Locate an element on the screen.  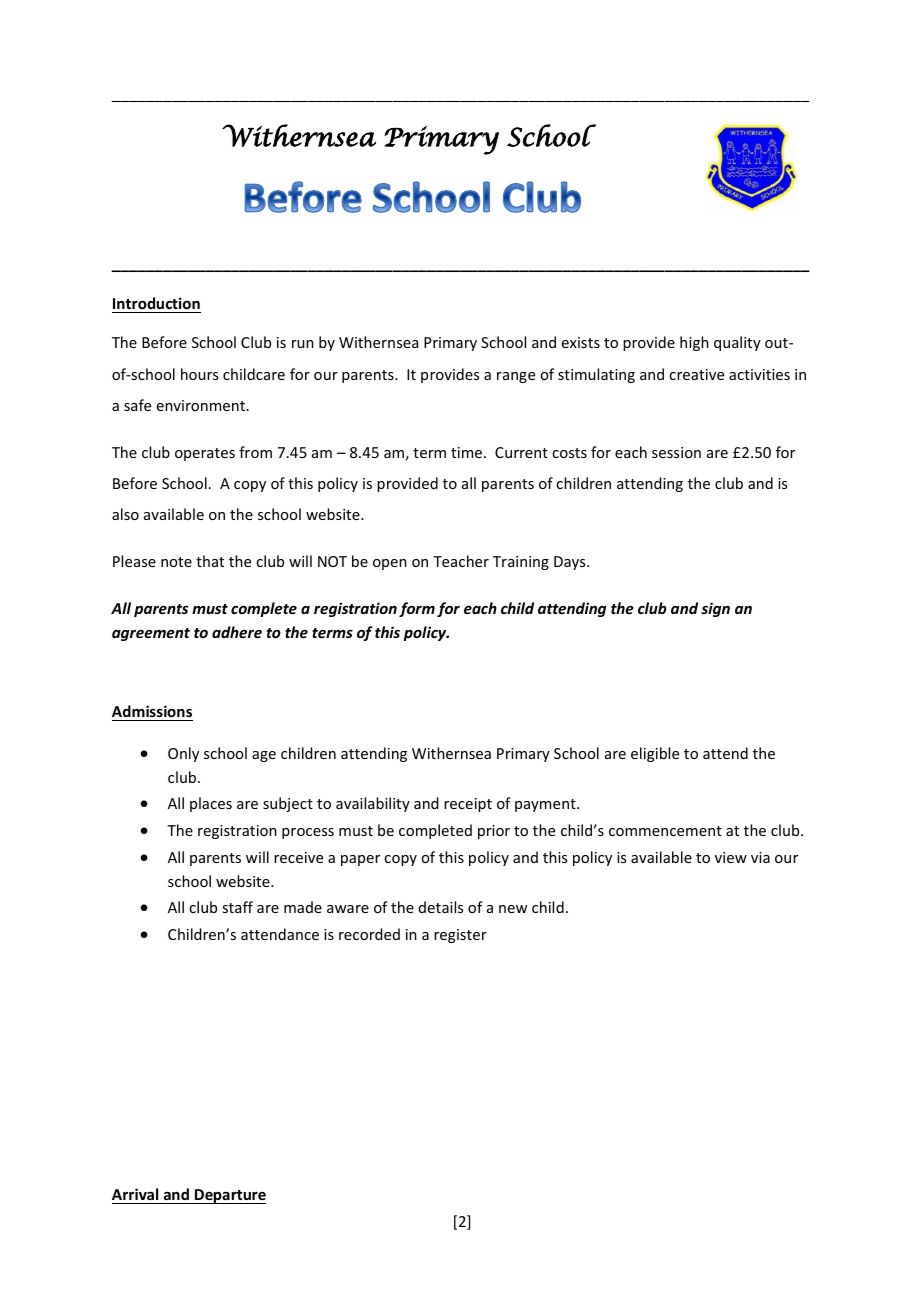
details is located at coordinates (441, 907).
